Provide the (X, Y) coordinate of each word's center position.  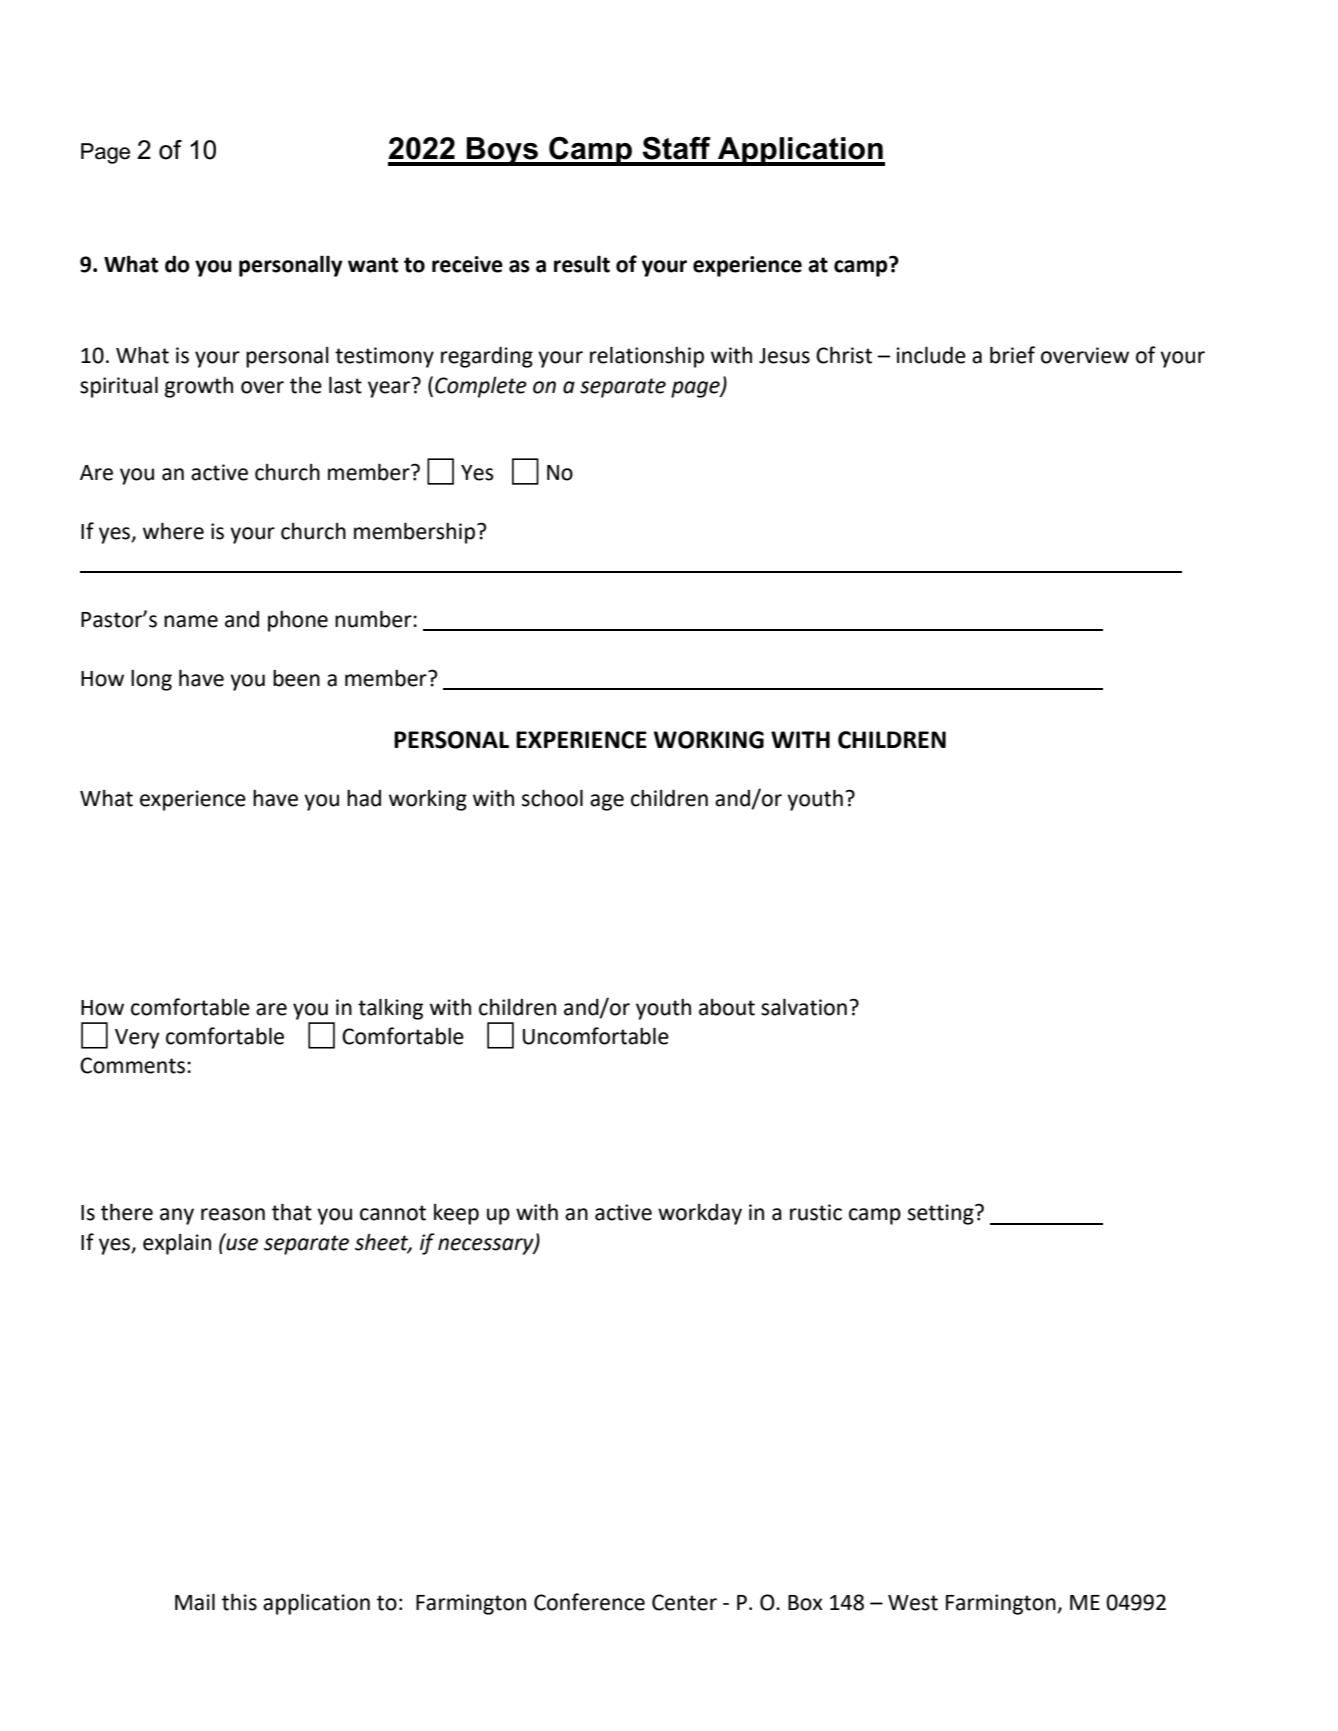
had (364, 798)
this (239, 1602)
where (173, 531)
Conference (589, 1602)
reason (233, 1214)
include (931, 355)
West (913, 1603)
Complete (481, 387)
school (552, 798)
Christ (844, 355)
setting (942, 1214)
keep (456, 1214)
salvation (804, 1007)
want (373, 265)
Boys (503, 151)
